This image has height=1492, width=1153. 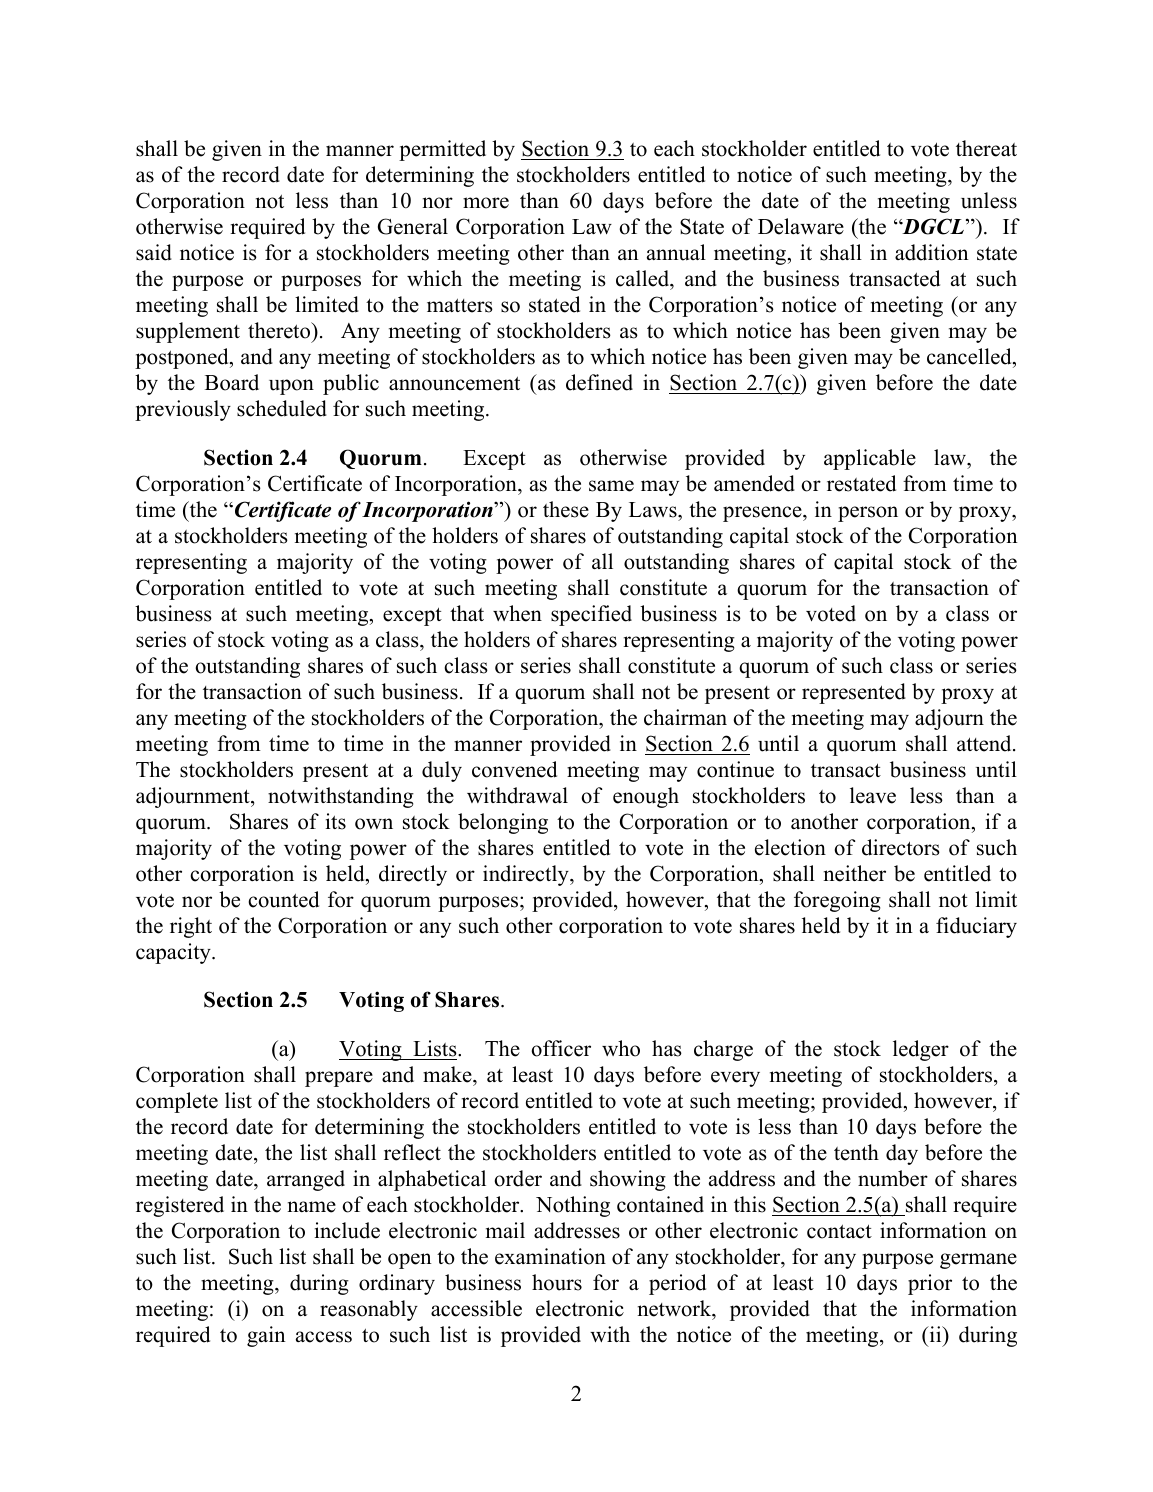 What do you see at coordinates (837, 901) in the image?
I see `foregoing` at bounding box center [837, 901].
